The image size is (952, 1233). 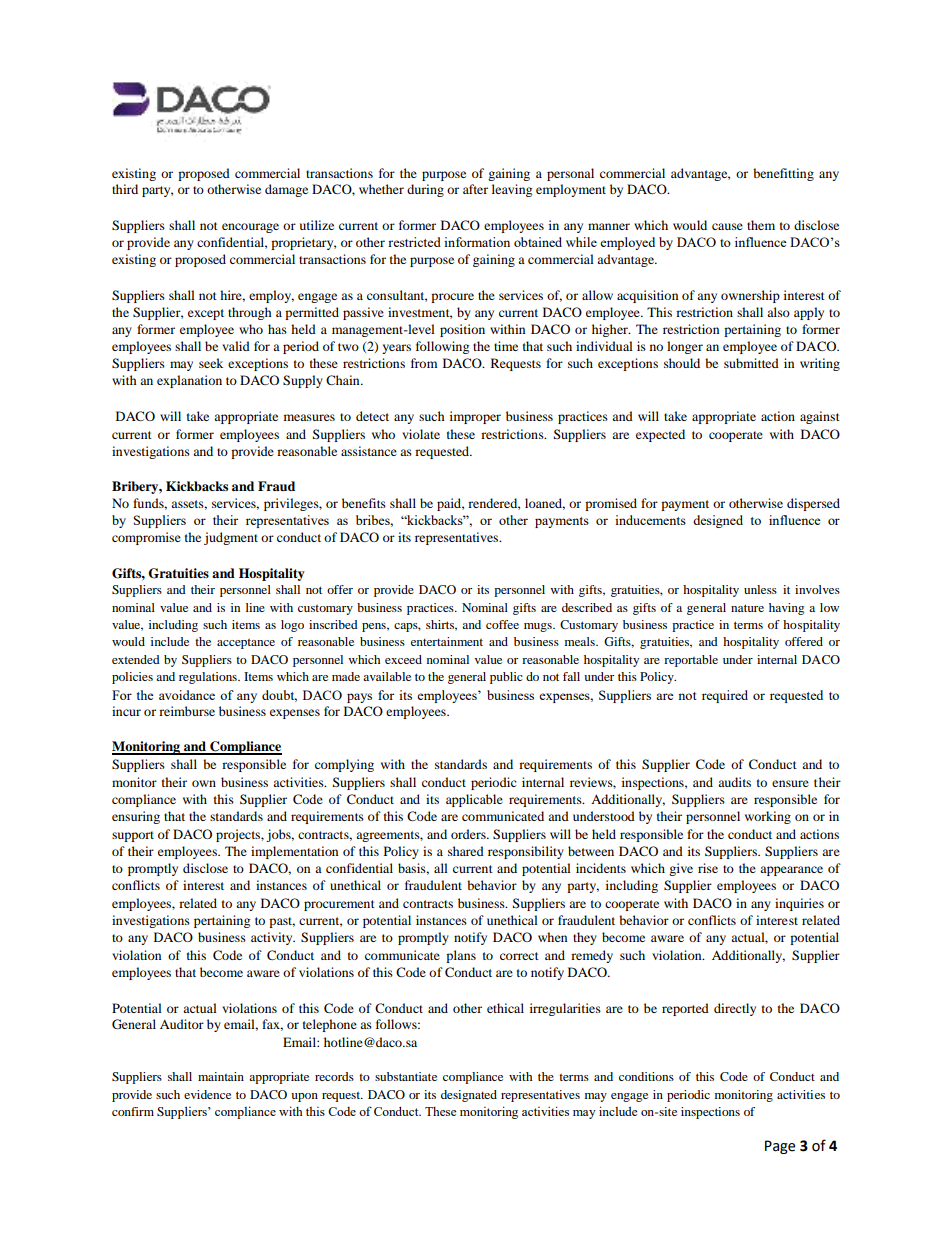 What do you see at coordinates (136, 817) in the screenshot?
I see `ensuring` at bounding box center [136, 817].
